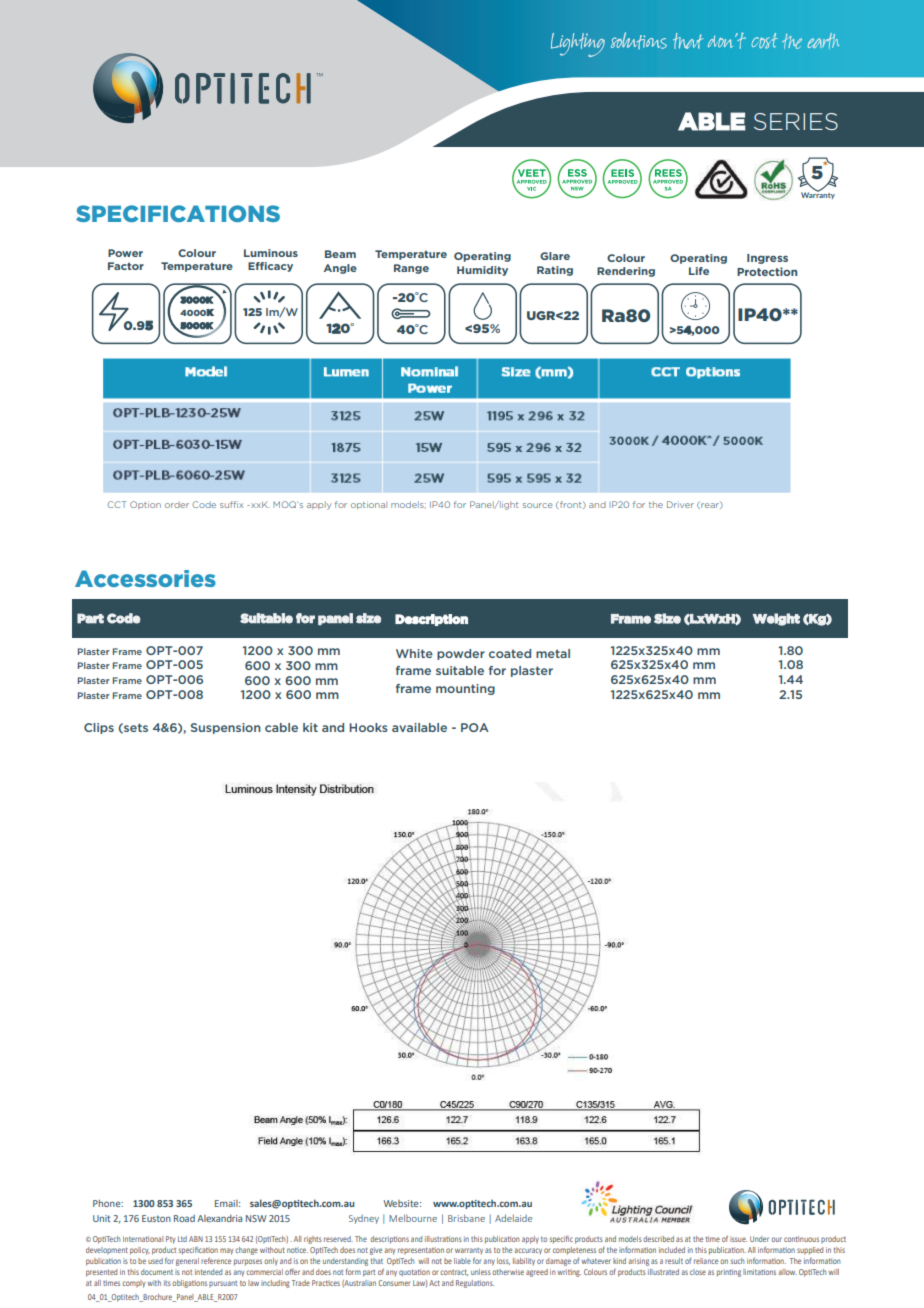 This screenshot has height=1308, width=924. I want to click on Power, so click(125, 253).
